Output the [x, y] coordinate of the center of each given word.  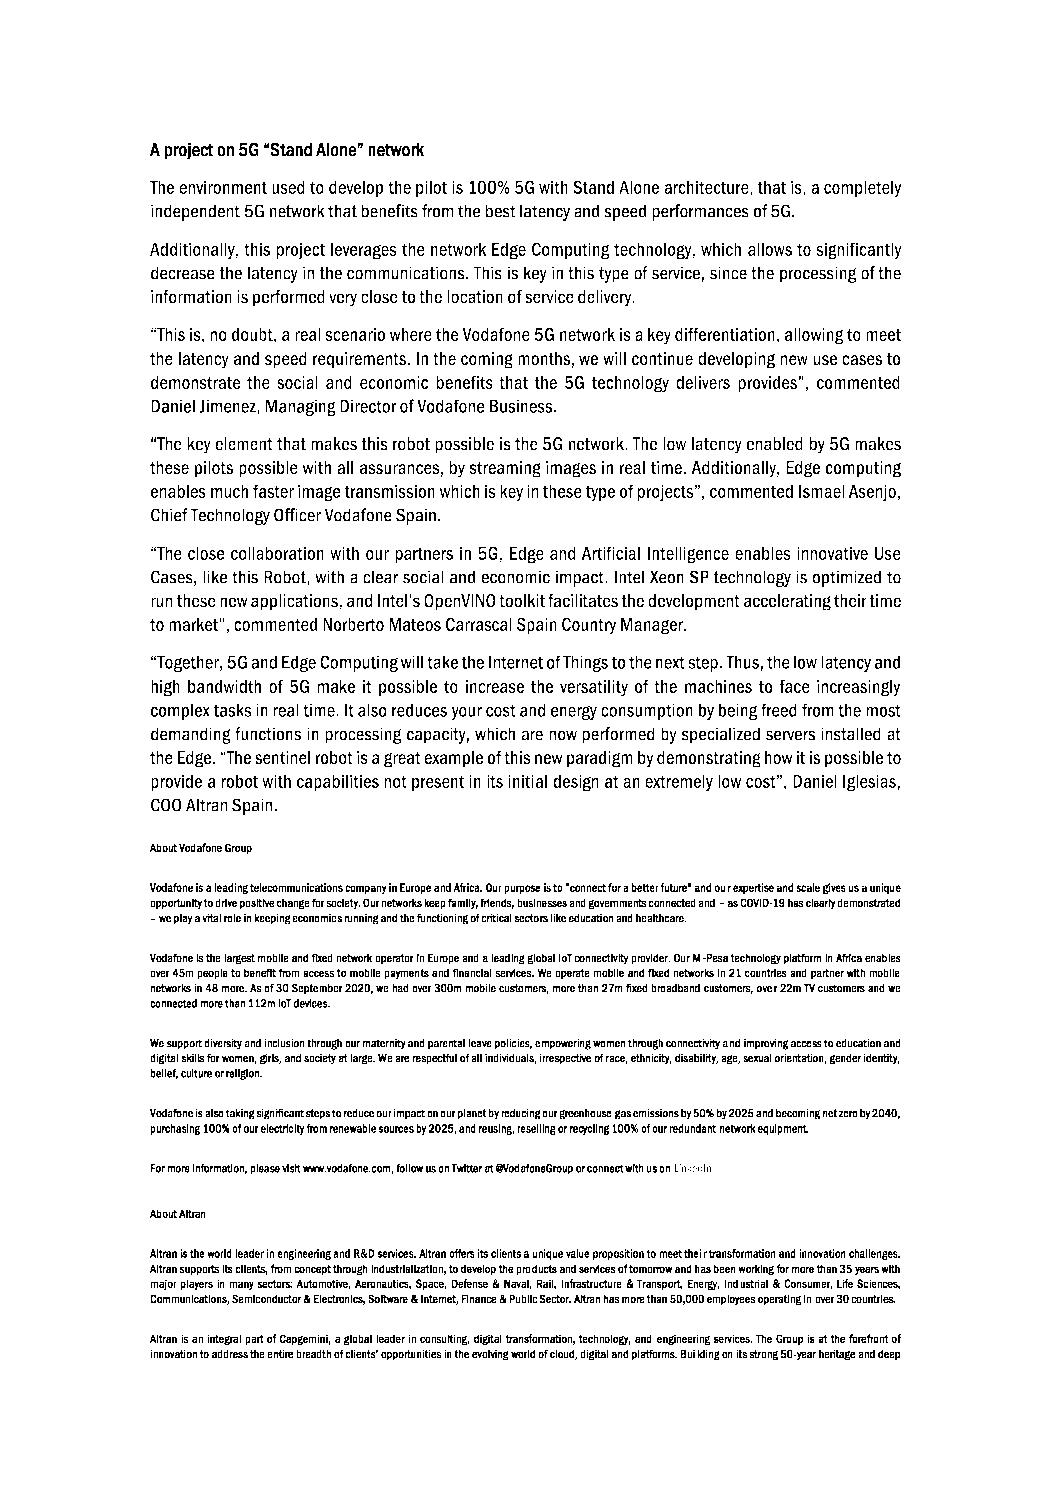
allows [770, 249]
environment [223, 187]
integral [224, 1340]
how [779, 757]
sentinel [282, 757]
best [500, 211]
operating [779, 1300]
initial [527, 781]
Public [523, 1299]
